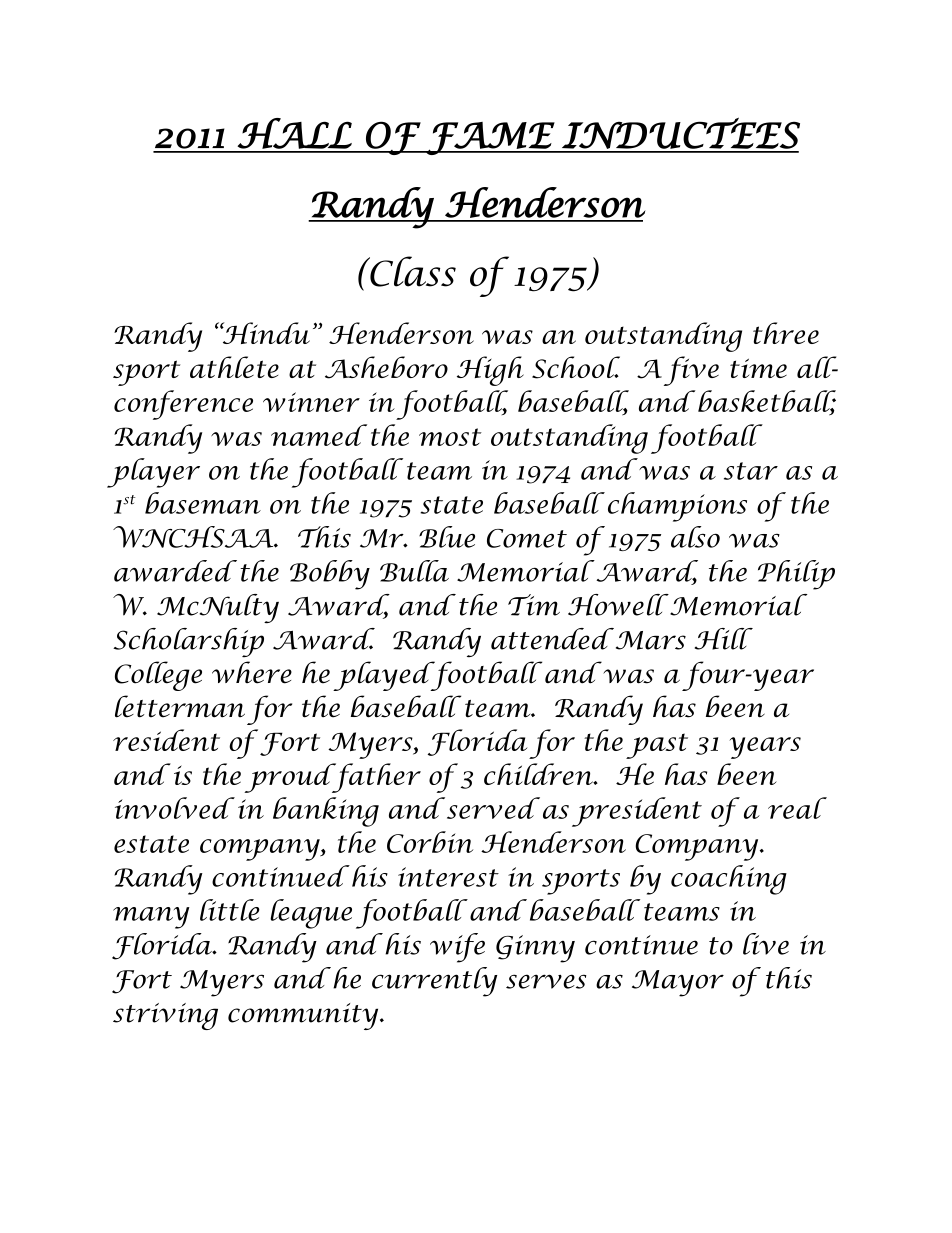  What do you see at coordinates (695, 537) in the screenshot?
I see `also` at bounding box center [695, 537].
